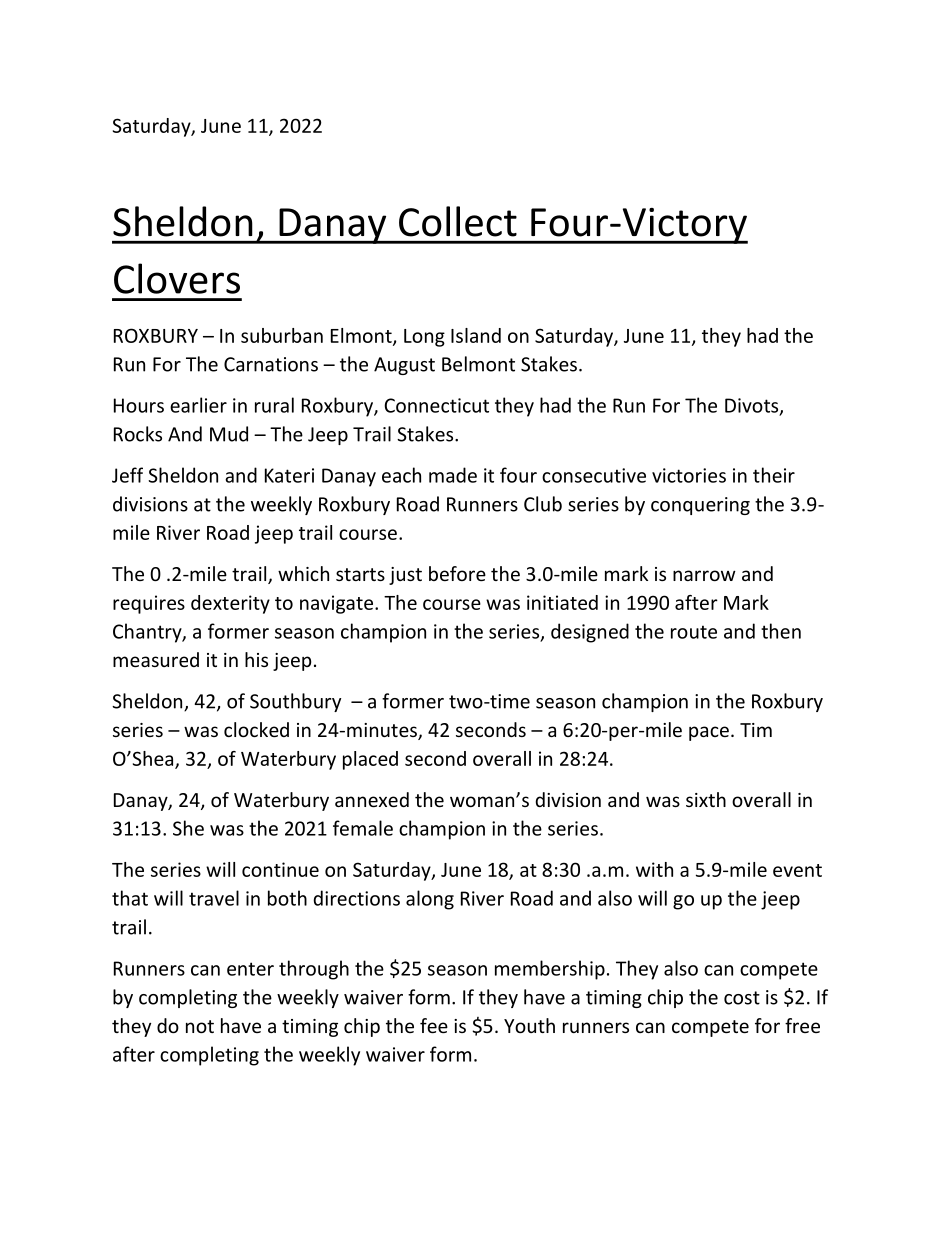 Image resolution: width=952 pixels, height=1233 pixels. What do you see at coordinates (282, 335) in the document?
I see `suburban` at bounding box center [282, 335].
